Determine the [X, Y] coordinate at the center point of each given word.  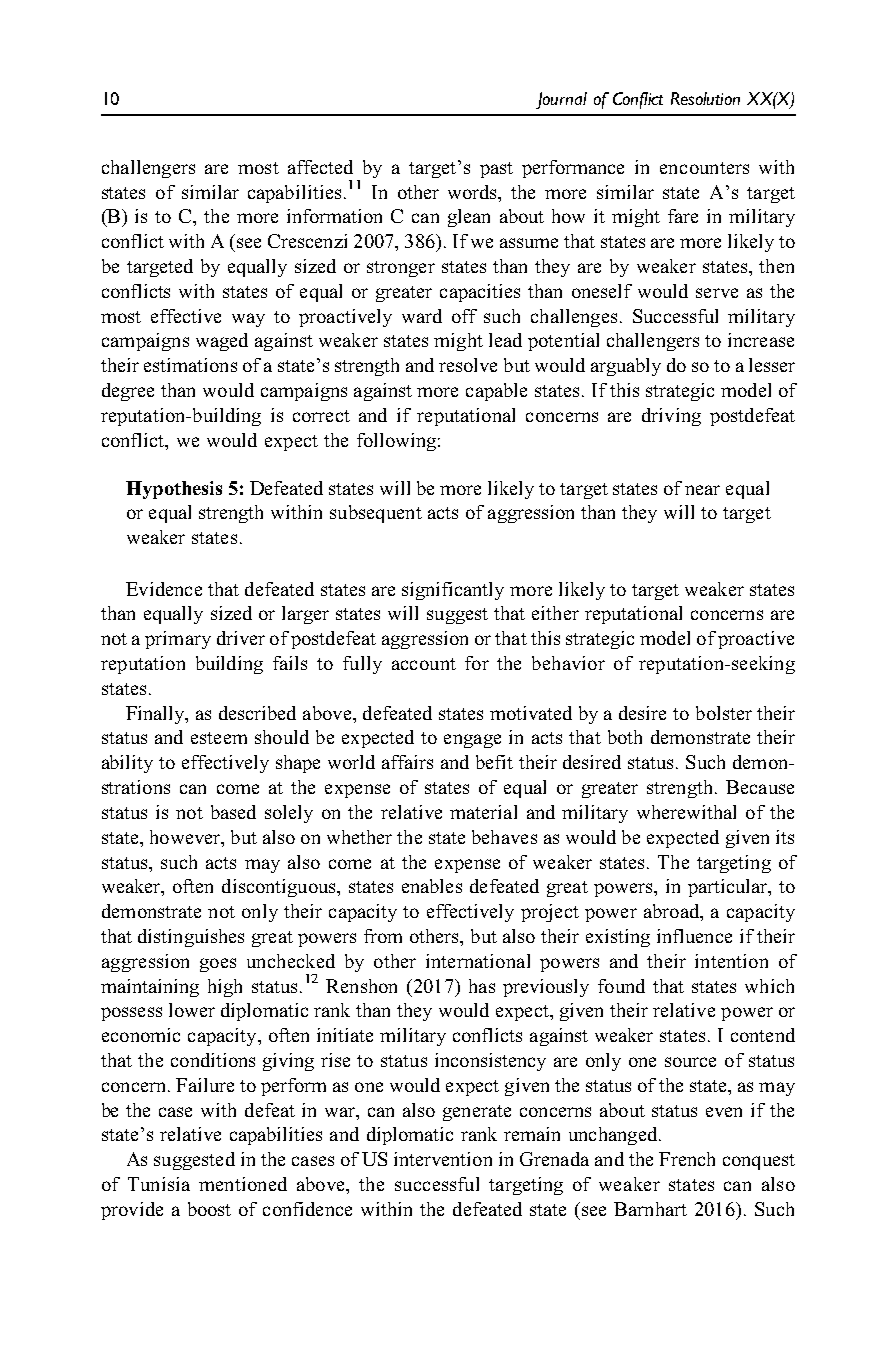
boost [209, 1209]
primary [178, 640]
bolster [724, 713]
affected [320, 167]
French [687, 1159]
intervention [443, 1159]
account [424, 664]
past [496, 170]
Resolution [705, 98]
